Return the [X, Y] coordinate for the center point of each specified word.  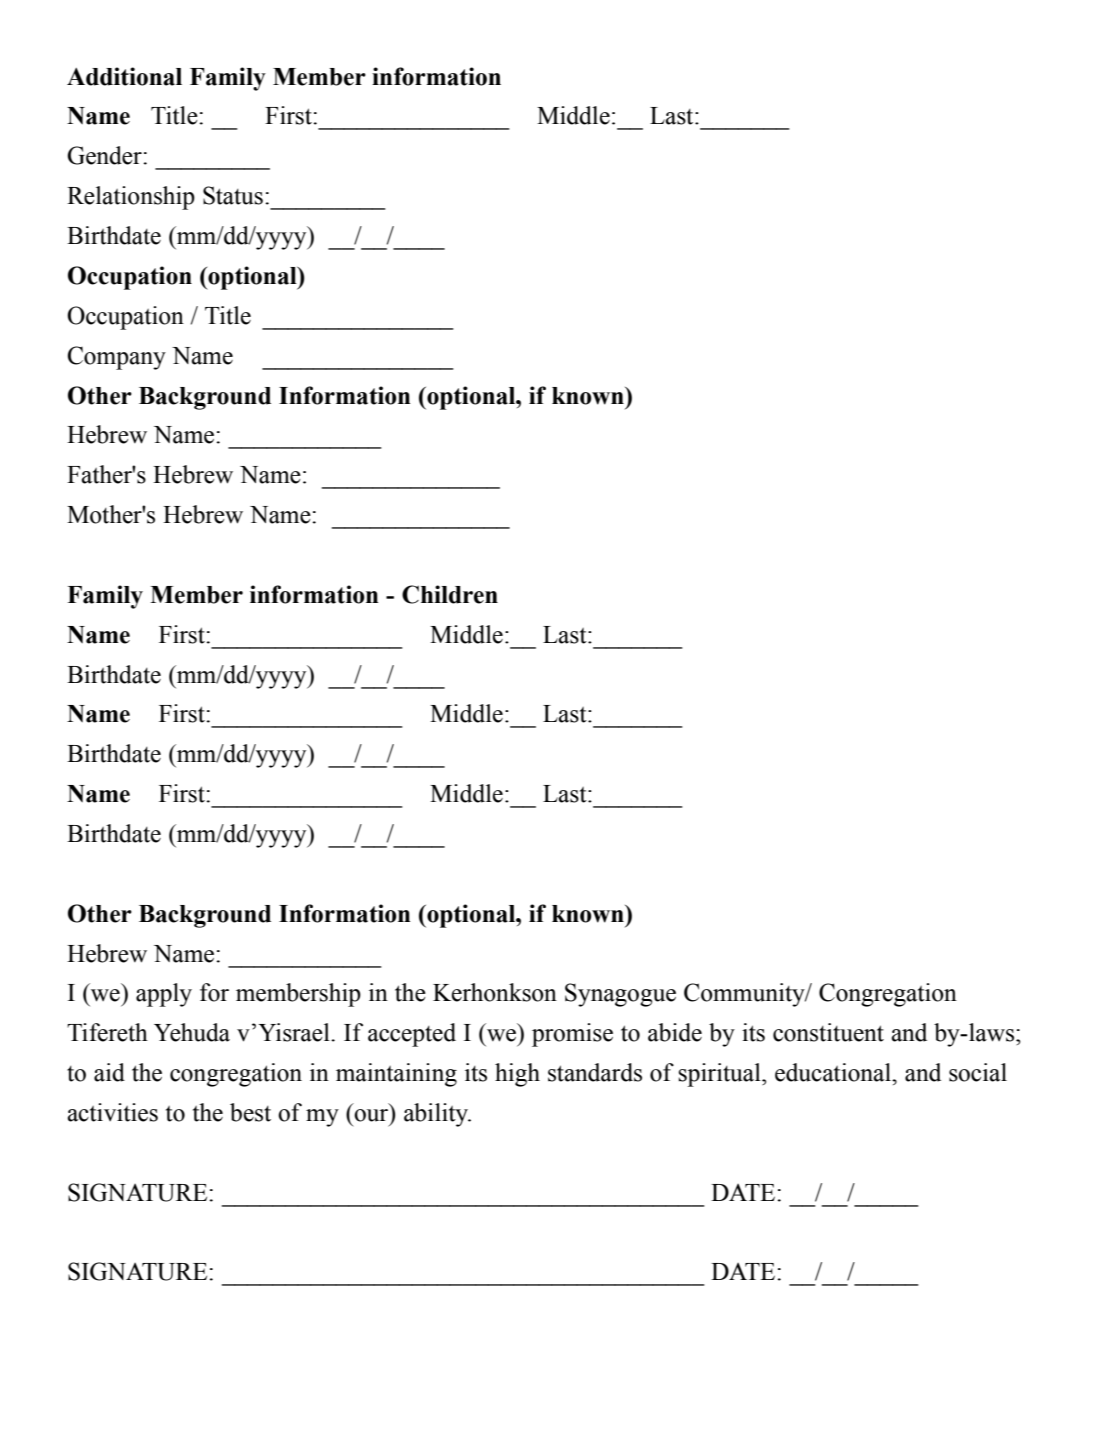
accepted [412, 1035]
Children [450, 594]
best [250, 1112]
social [978, 1072]
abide [675, 1032]
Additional [124, 76]
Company [117, 358]
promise [572, 1035]
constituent [828, 1032]
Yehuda [192, 1032]
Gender [105, 155]
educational [834, 1072]
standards [595, 1072]
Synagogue [620, 995]
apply [164, 995]
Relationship [131, 198]
